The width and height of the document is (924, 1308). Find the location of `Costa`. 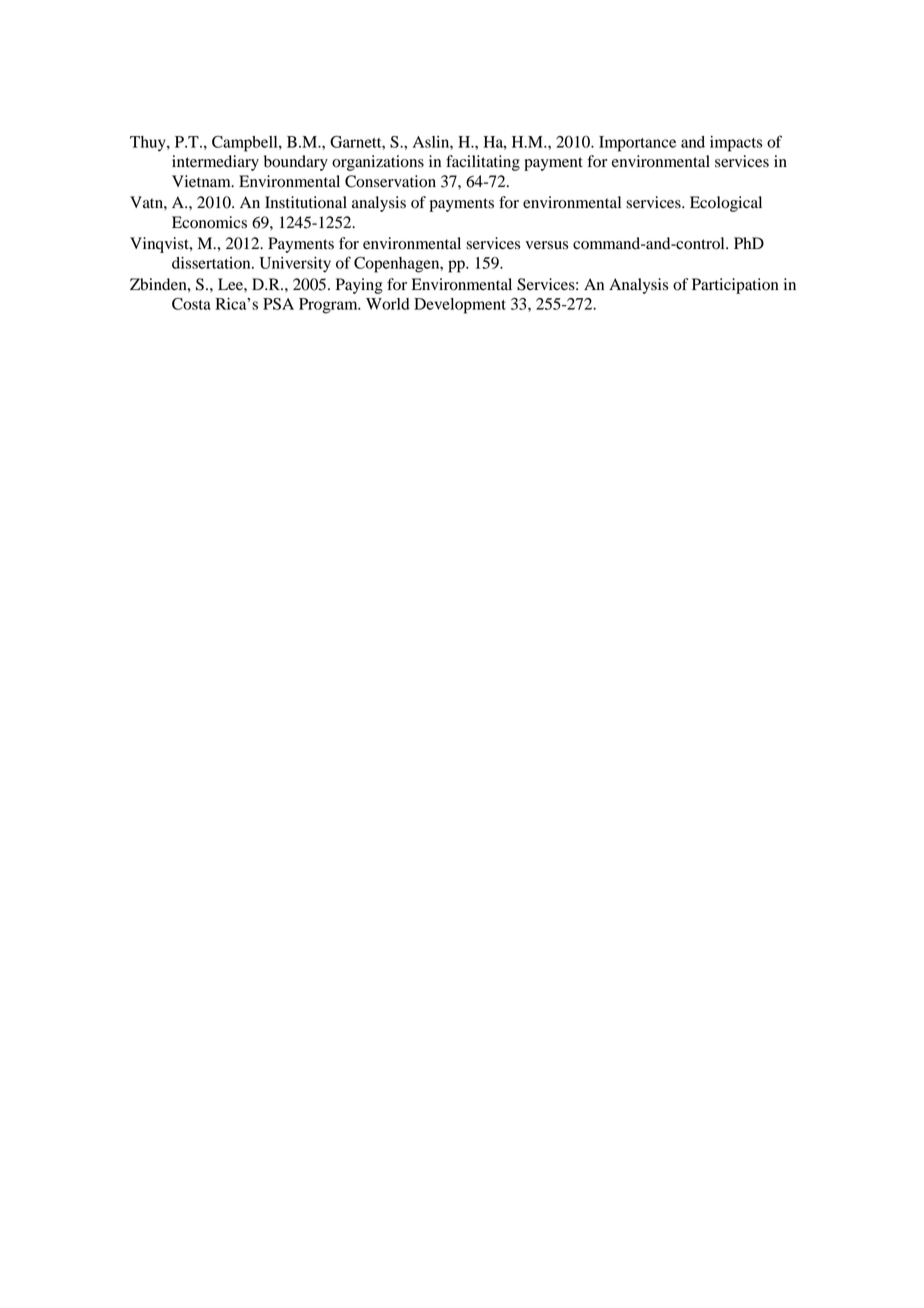

Costa is located at coordinates (191, 304).
